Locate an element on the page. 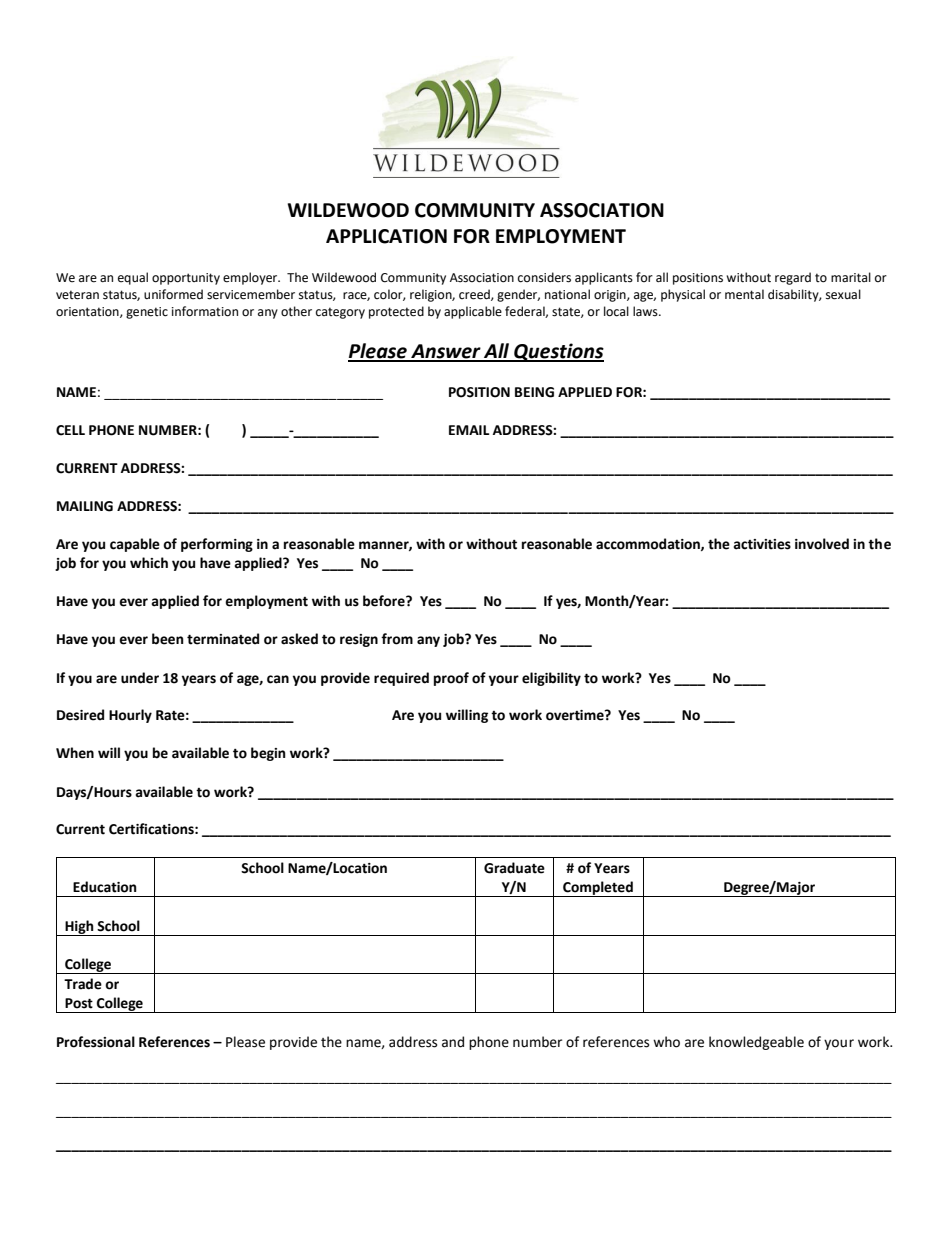 This page has width=952, height=1233. opportunity is located at coordinates (186, 279).
